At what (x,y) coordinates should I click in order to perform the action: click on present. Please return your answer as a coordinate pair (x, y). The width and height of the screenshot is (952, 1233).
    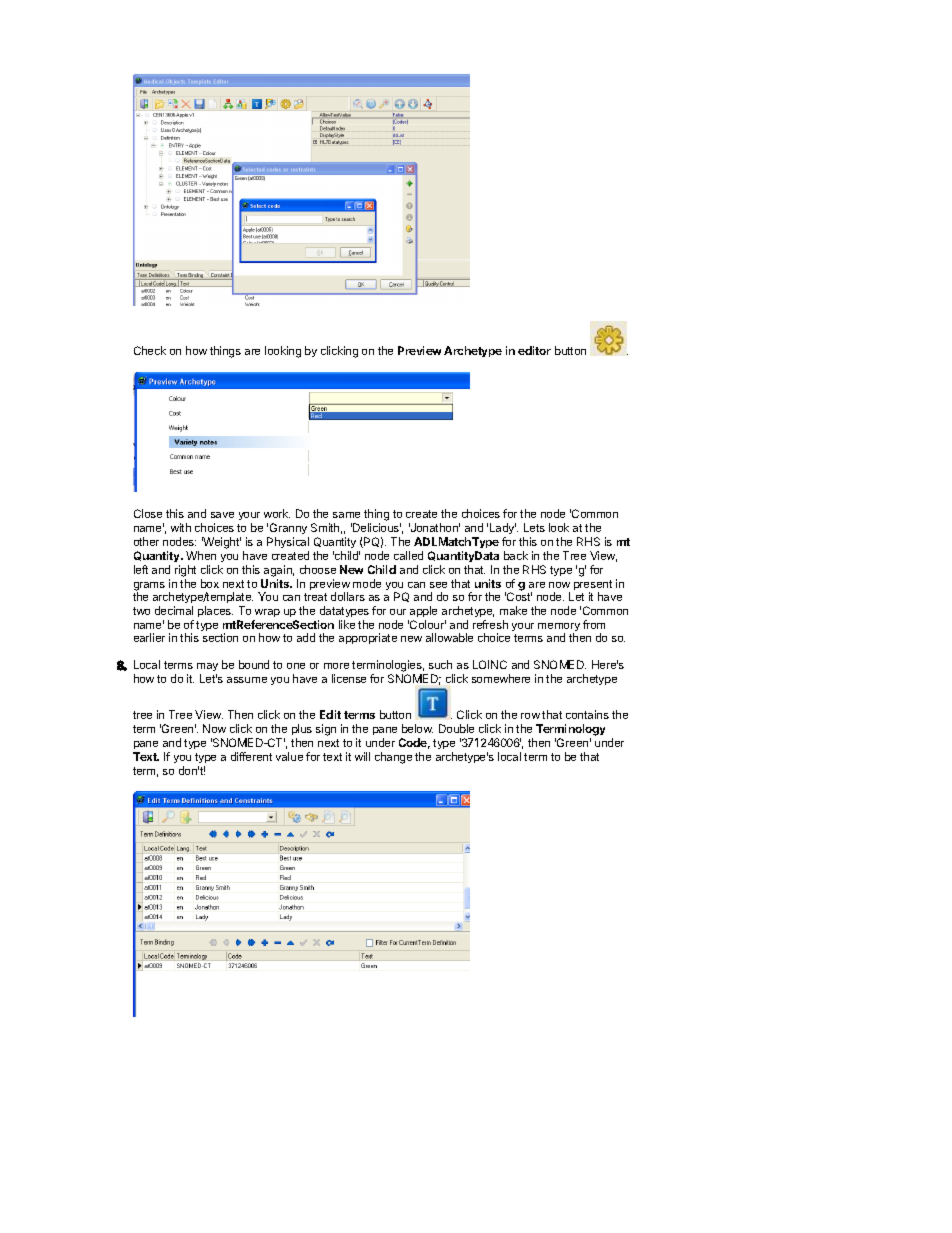
    Looking at the image, I should click on (593, 586).
